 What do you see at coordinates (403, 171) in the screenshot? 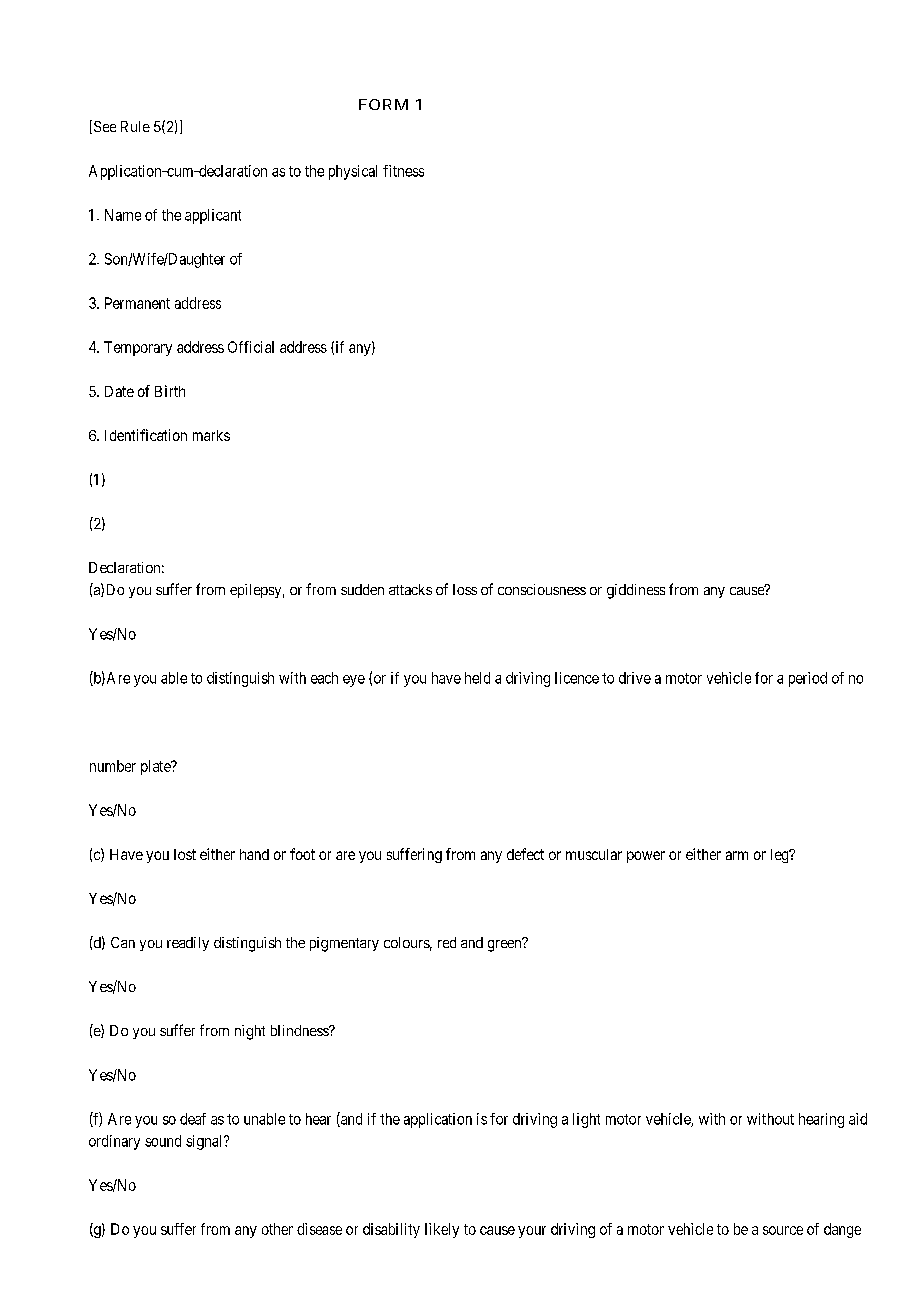
I see `fitness` at bounding box center [403, 171].
